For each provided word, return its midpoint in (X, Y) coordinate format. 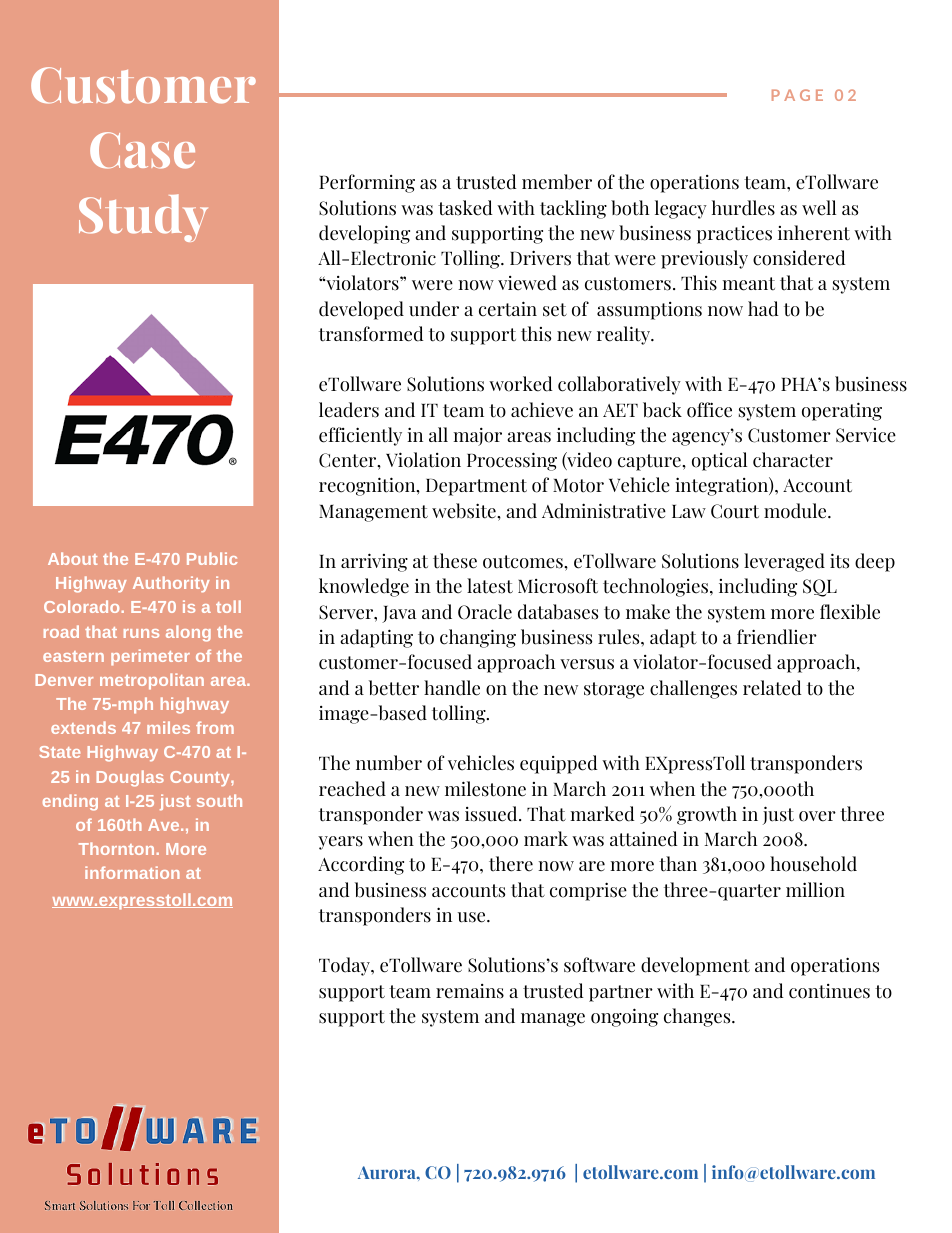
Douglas (130, 778)
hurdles (743, 208)
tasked (465, 208)
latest (490, 586)
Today (345, 966)
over (817, 816)
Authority (171, 584)
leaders (349, 410)
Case (142, 150)
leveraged (784, 562)
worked (521, 384)
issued (492, 814)
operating (842, 411)
